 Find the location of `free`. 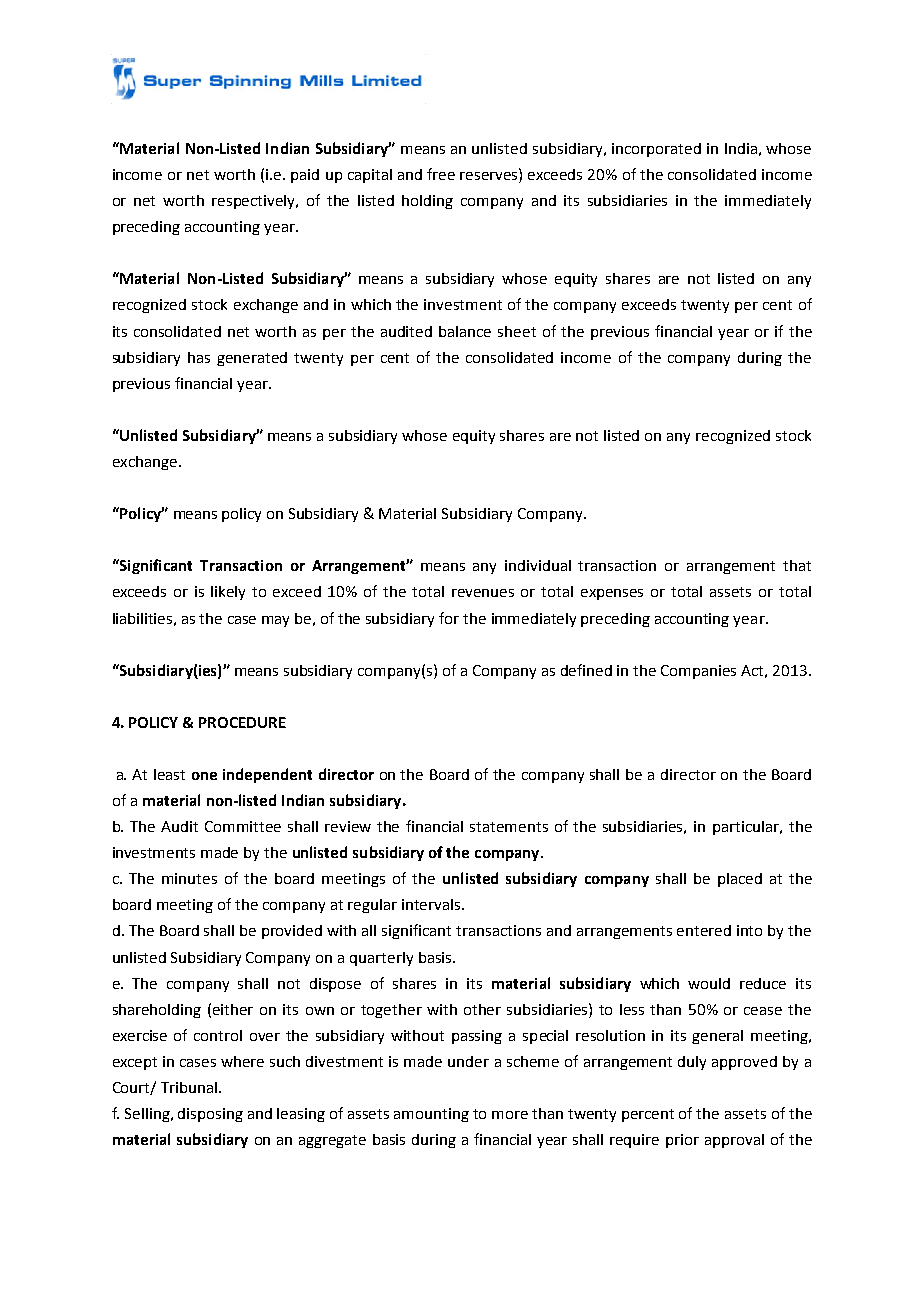

free is located at coordinates (441, 174).
